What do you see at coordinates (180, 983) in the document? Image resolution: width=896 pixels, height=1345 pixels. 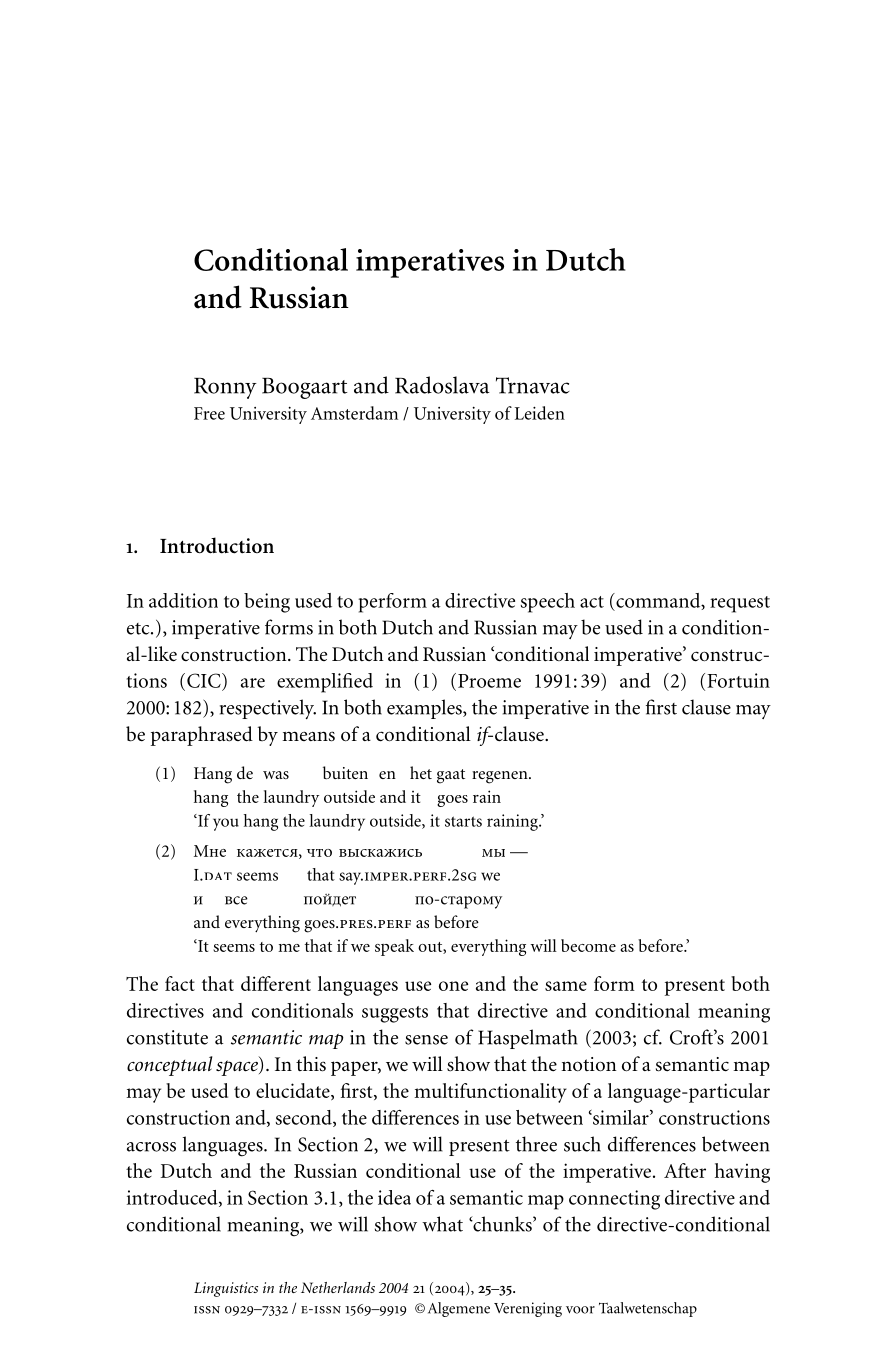 I see `fact` at bounding box center [180, 983].
